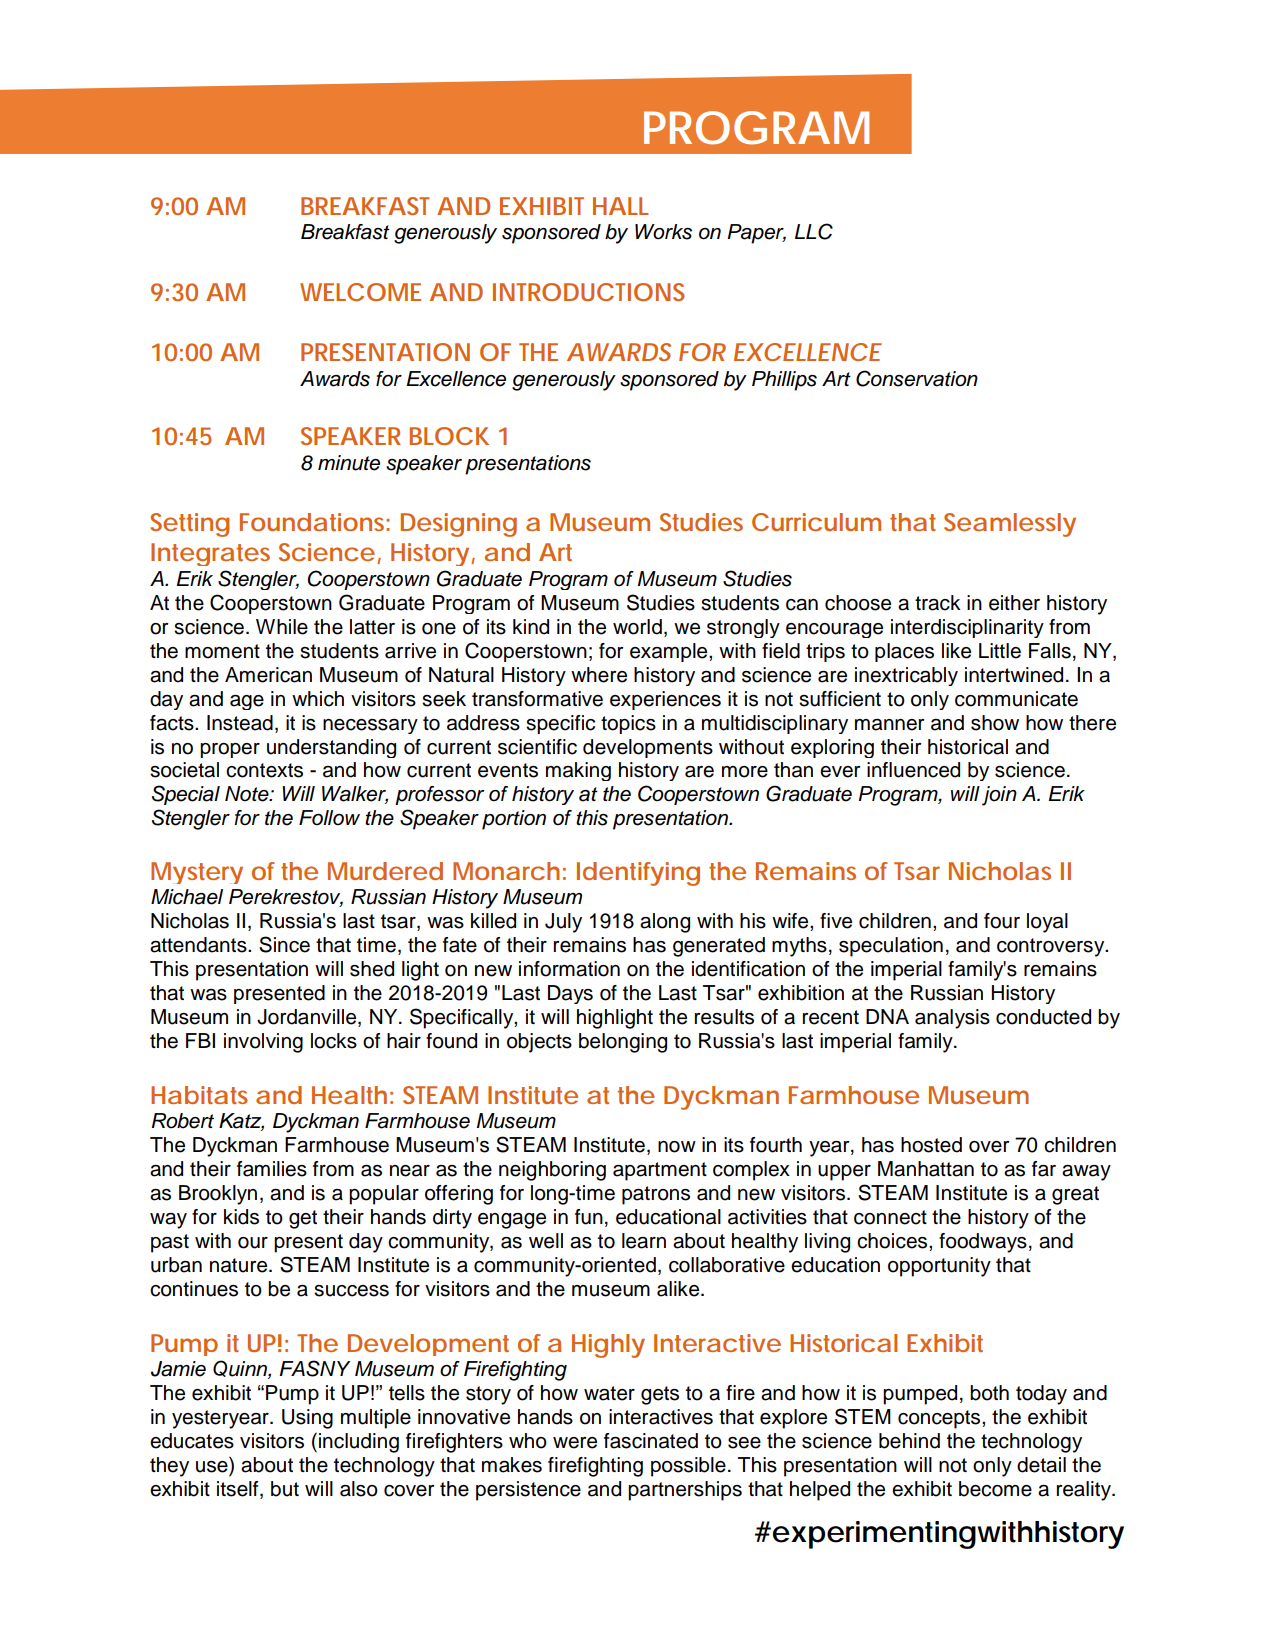  What do you see at coordinates (952, 1019) in the document?
I see `analysis` at bounding box center [952, 1019].
